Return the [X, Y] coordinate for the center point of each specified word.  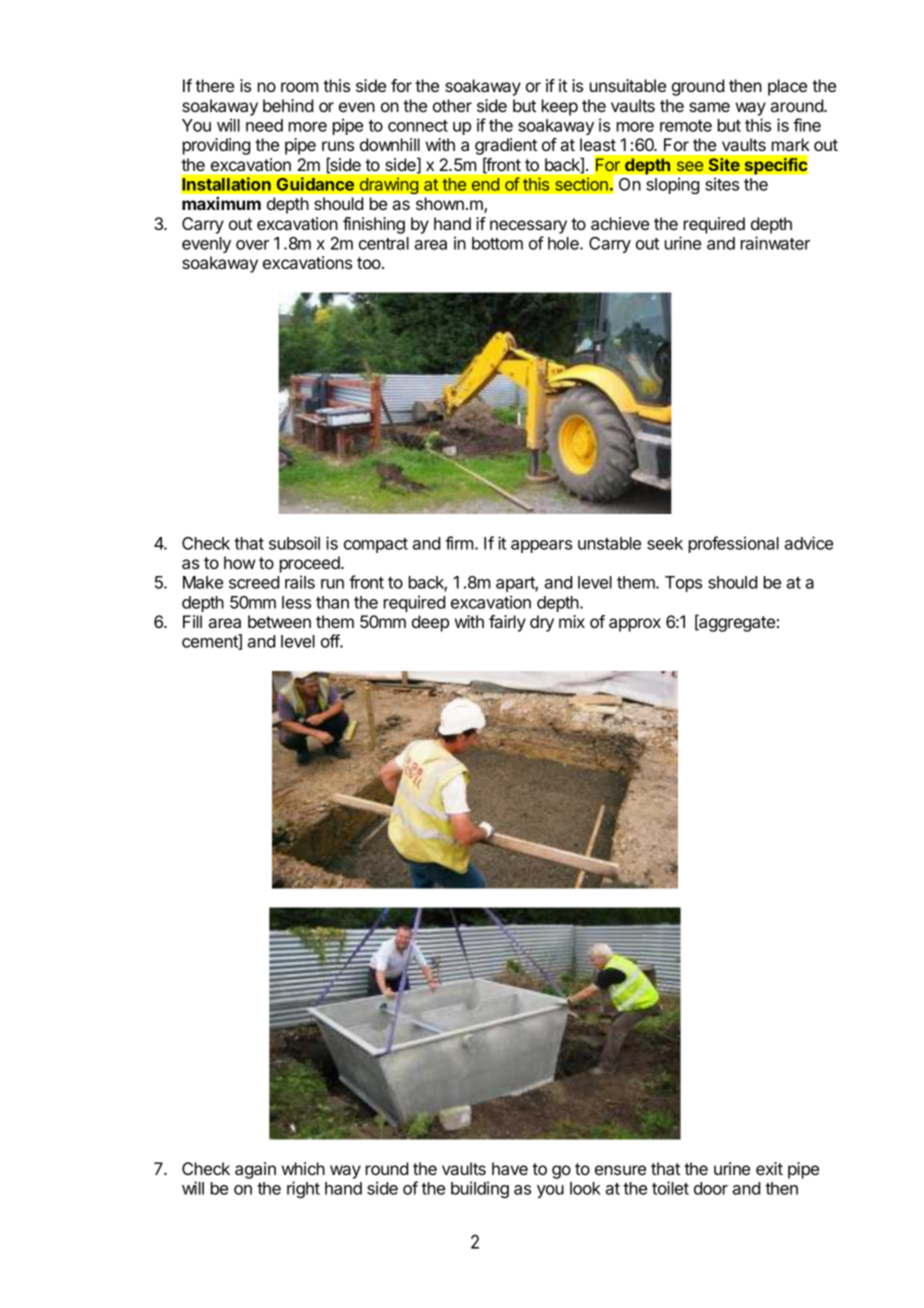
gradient [506, 148]
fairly [507, 623]
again [255, 1170]
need [264, 125]
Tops [683, 584]
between [279, 621]
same [709, 107]
